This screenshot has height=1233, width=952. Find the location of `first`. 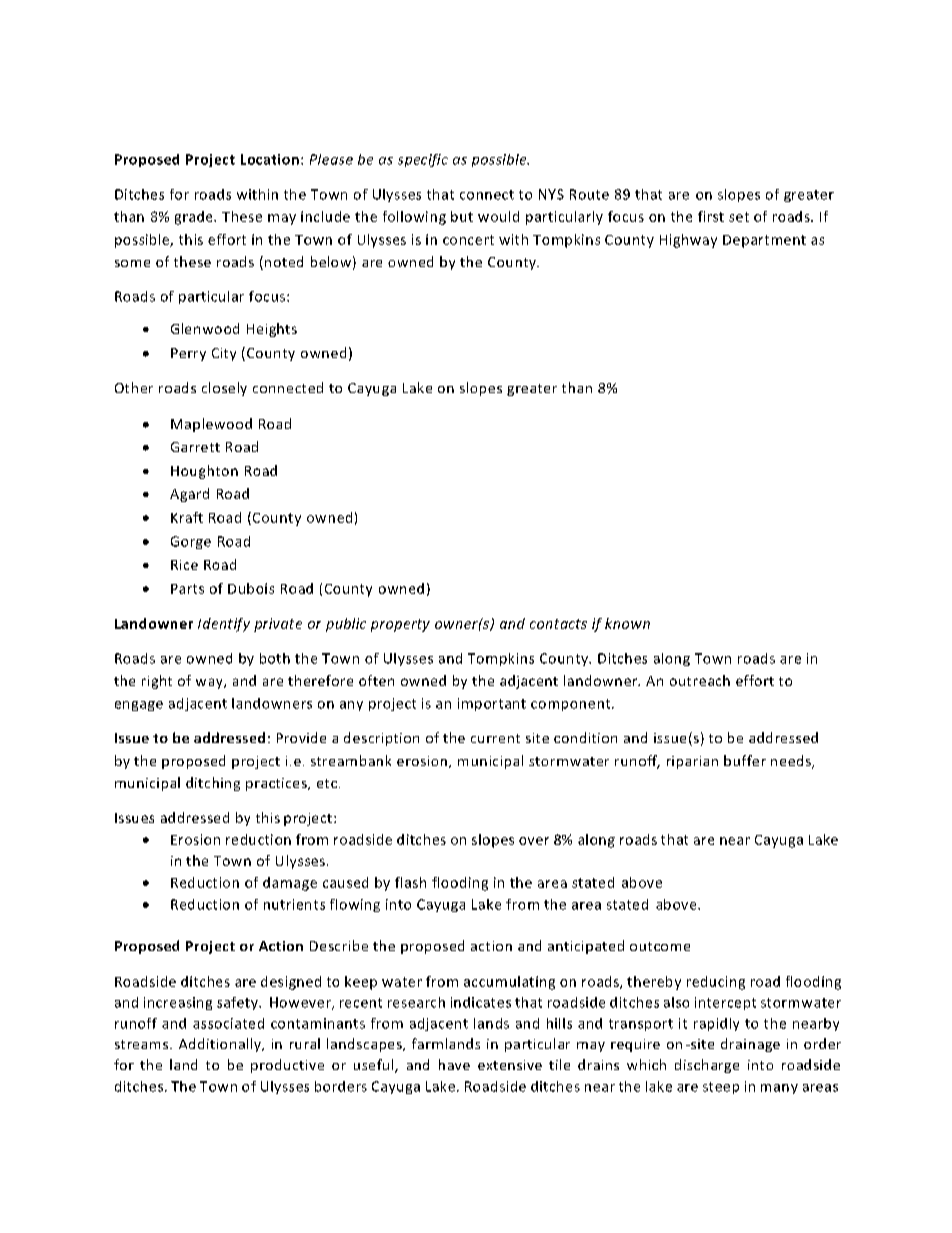

first is located at coordinates (711, 216).
